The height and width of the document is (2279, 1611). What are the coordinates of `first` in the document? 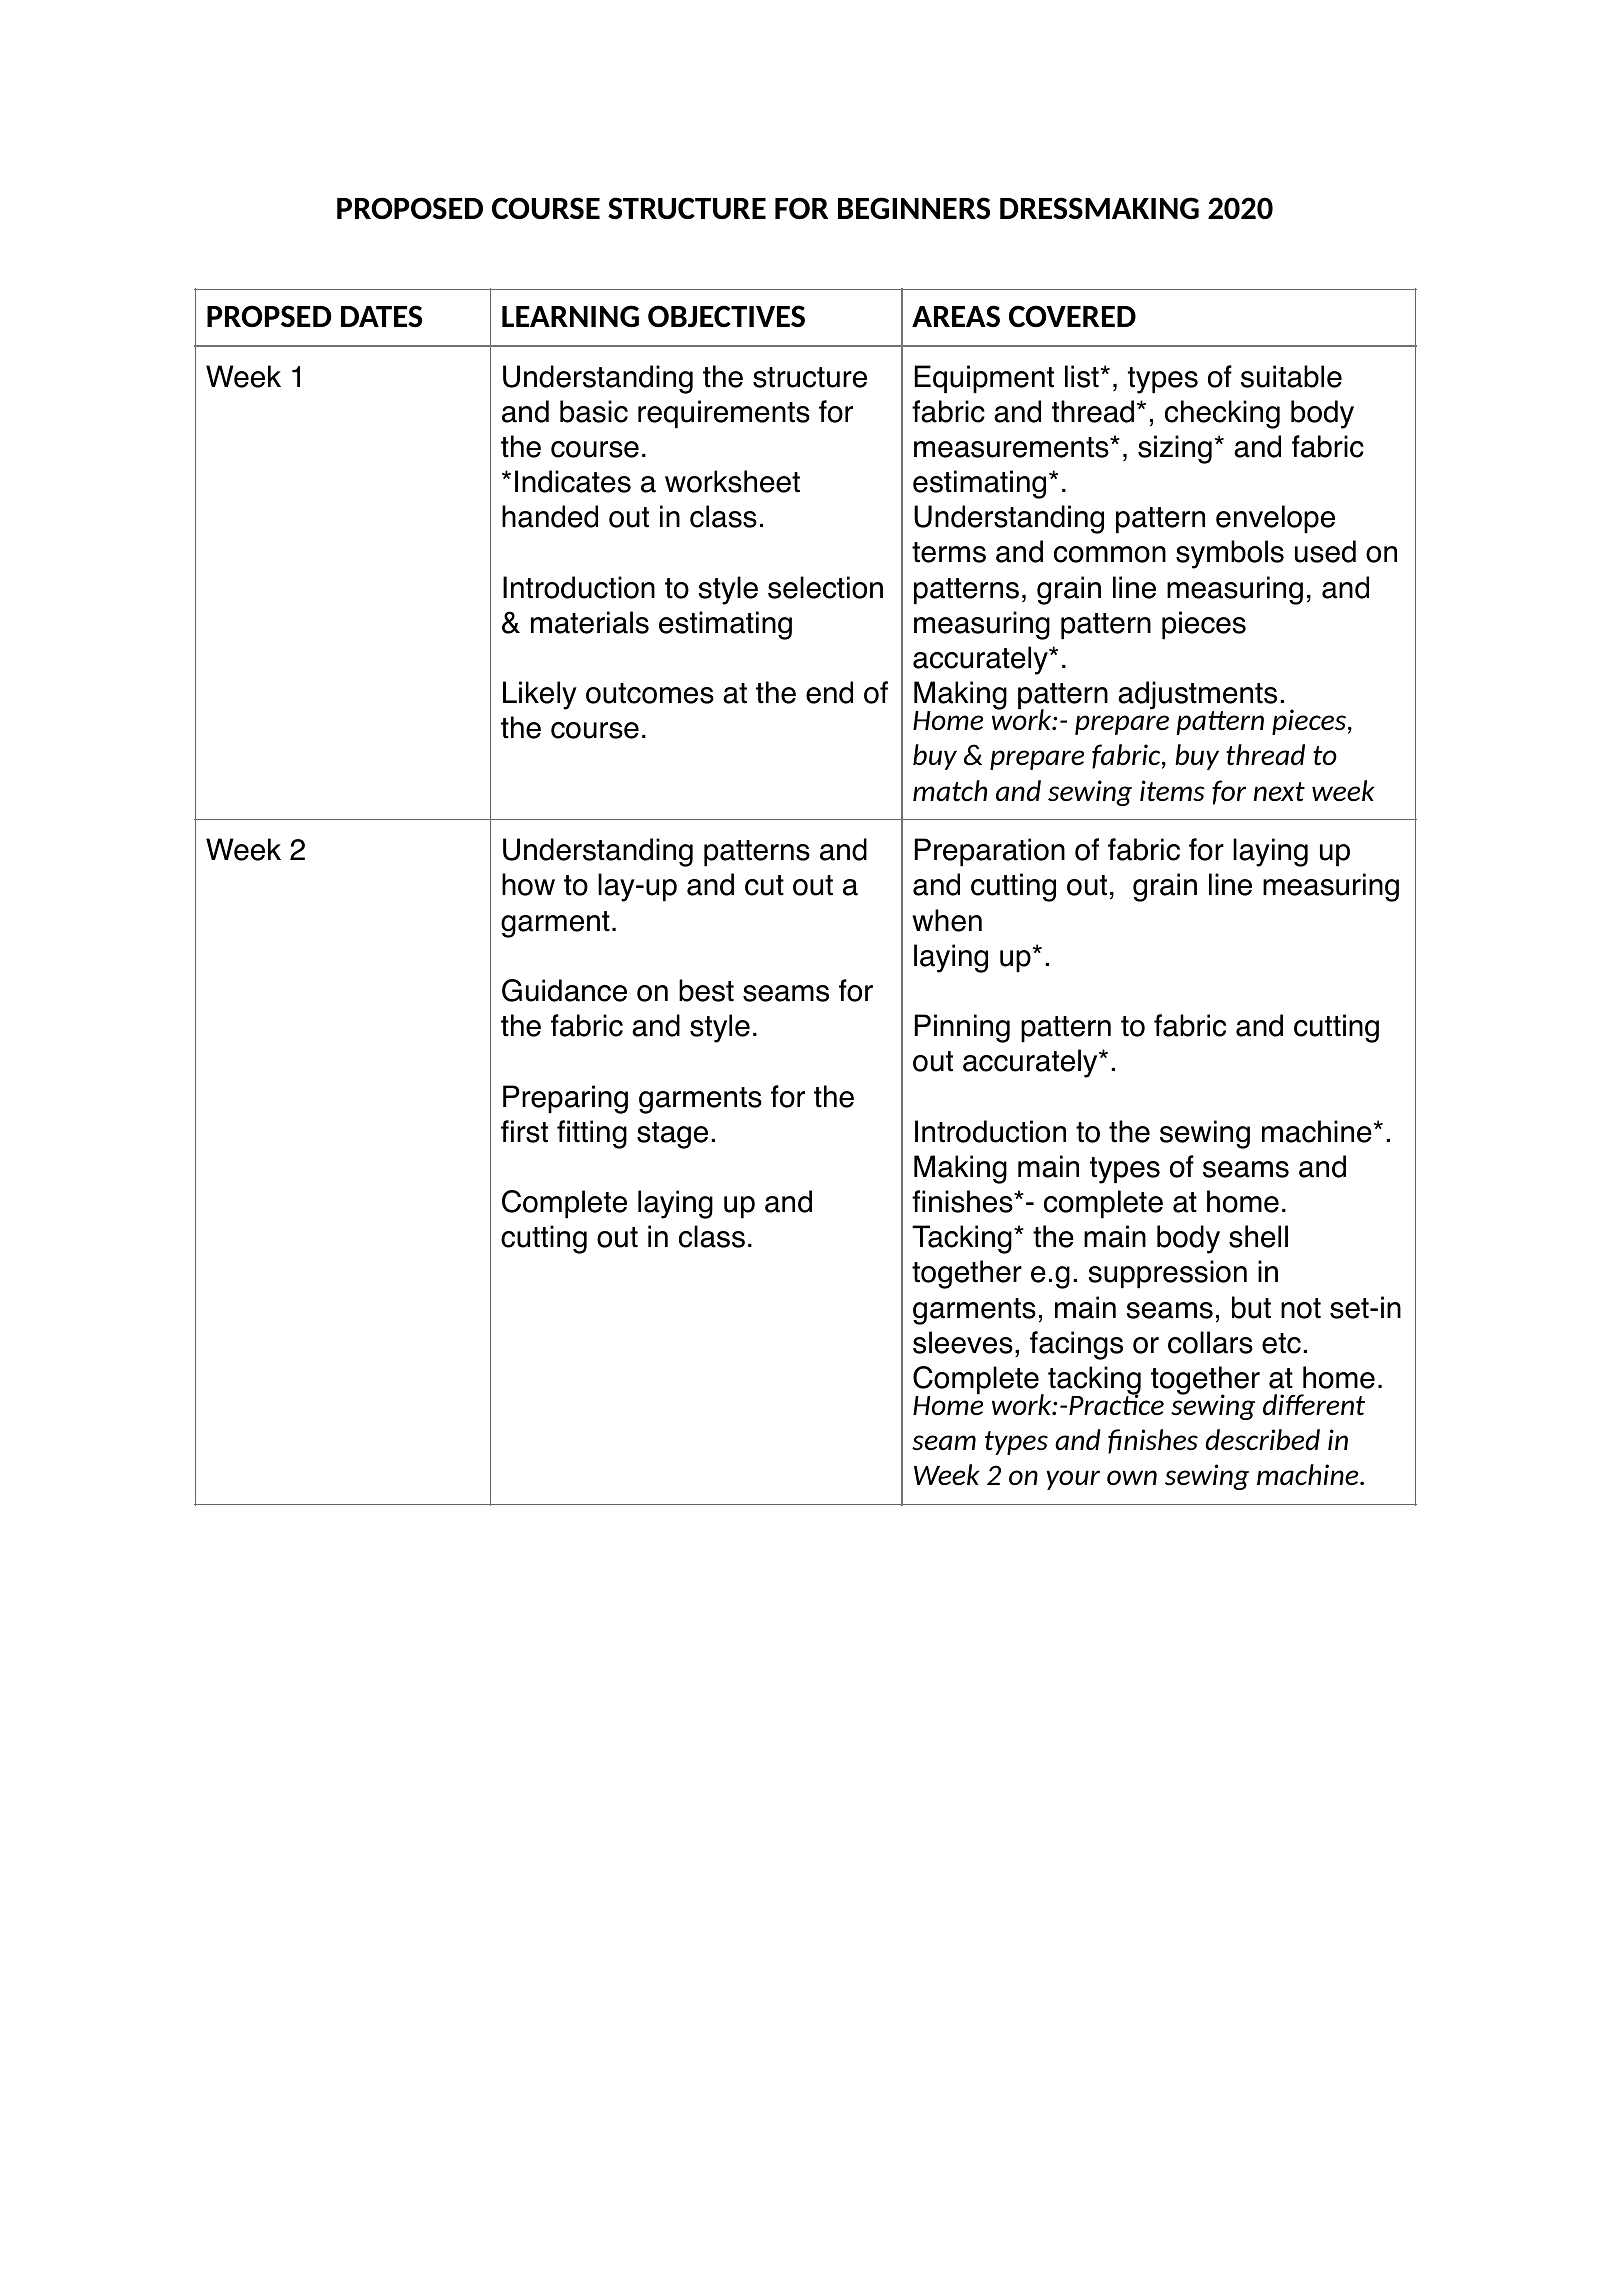 It's located at (524, 1131).
